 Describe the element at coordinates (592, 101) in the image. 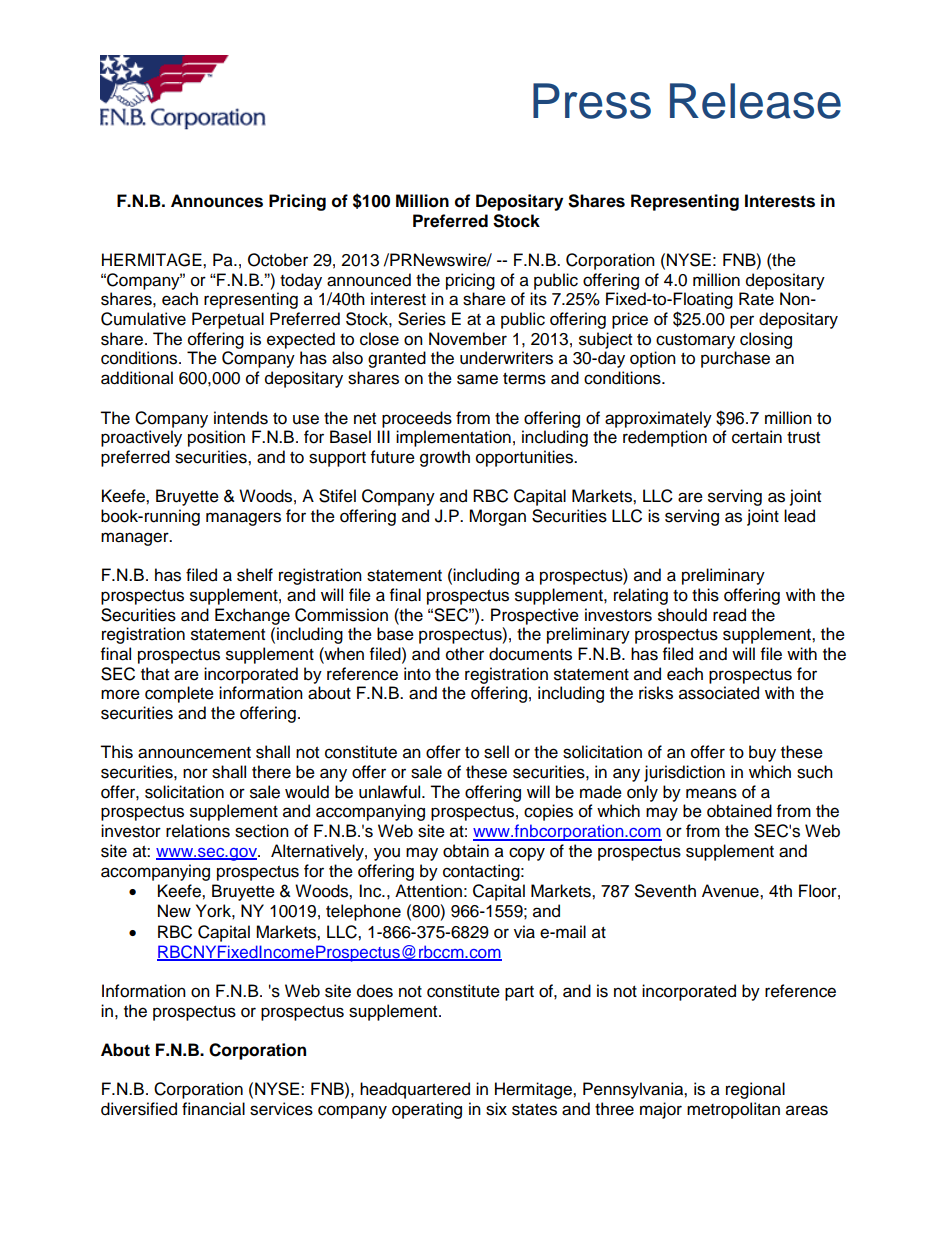

I see `Press` at that location.
